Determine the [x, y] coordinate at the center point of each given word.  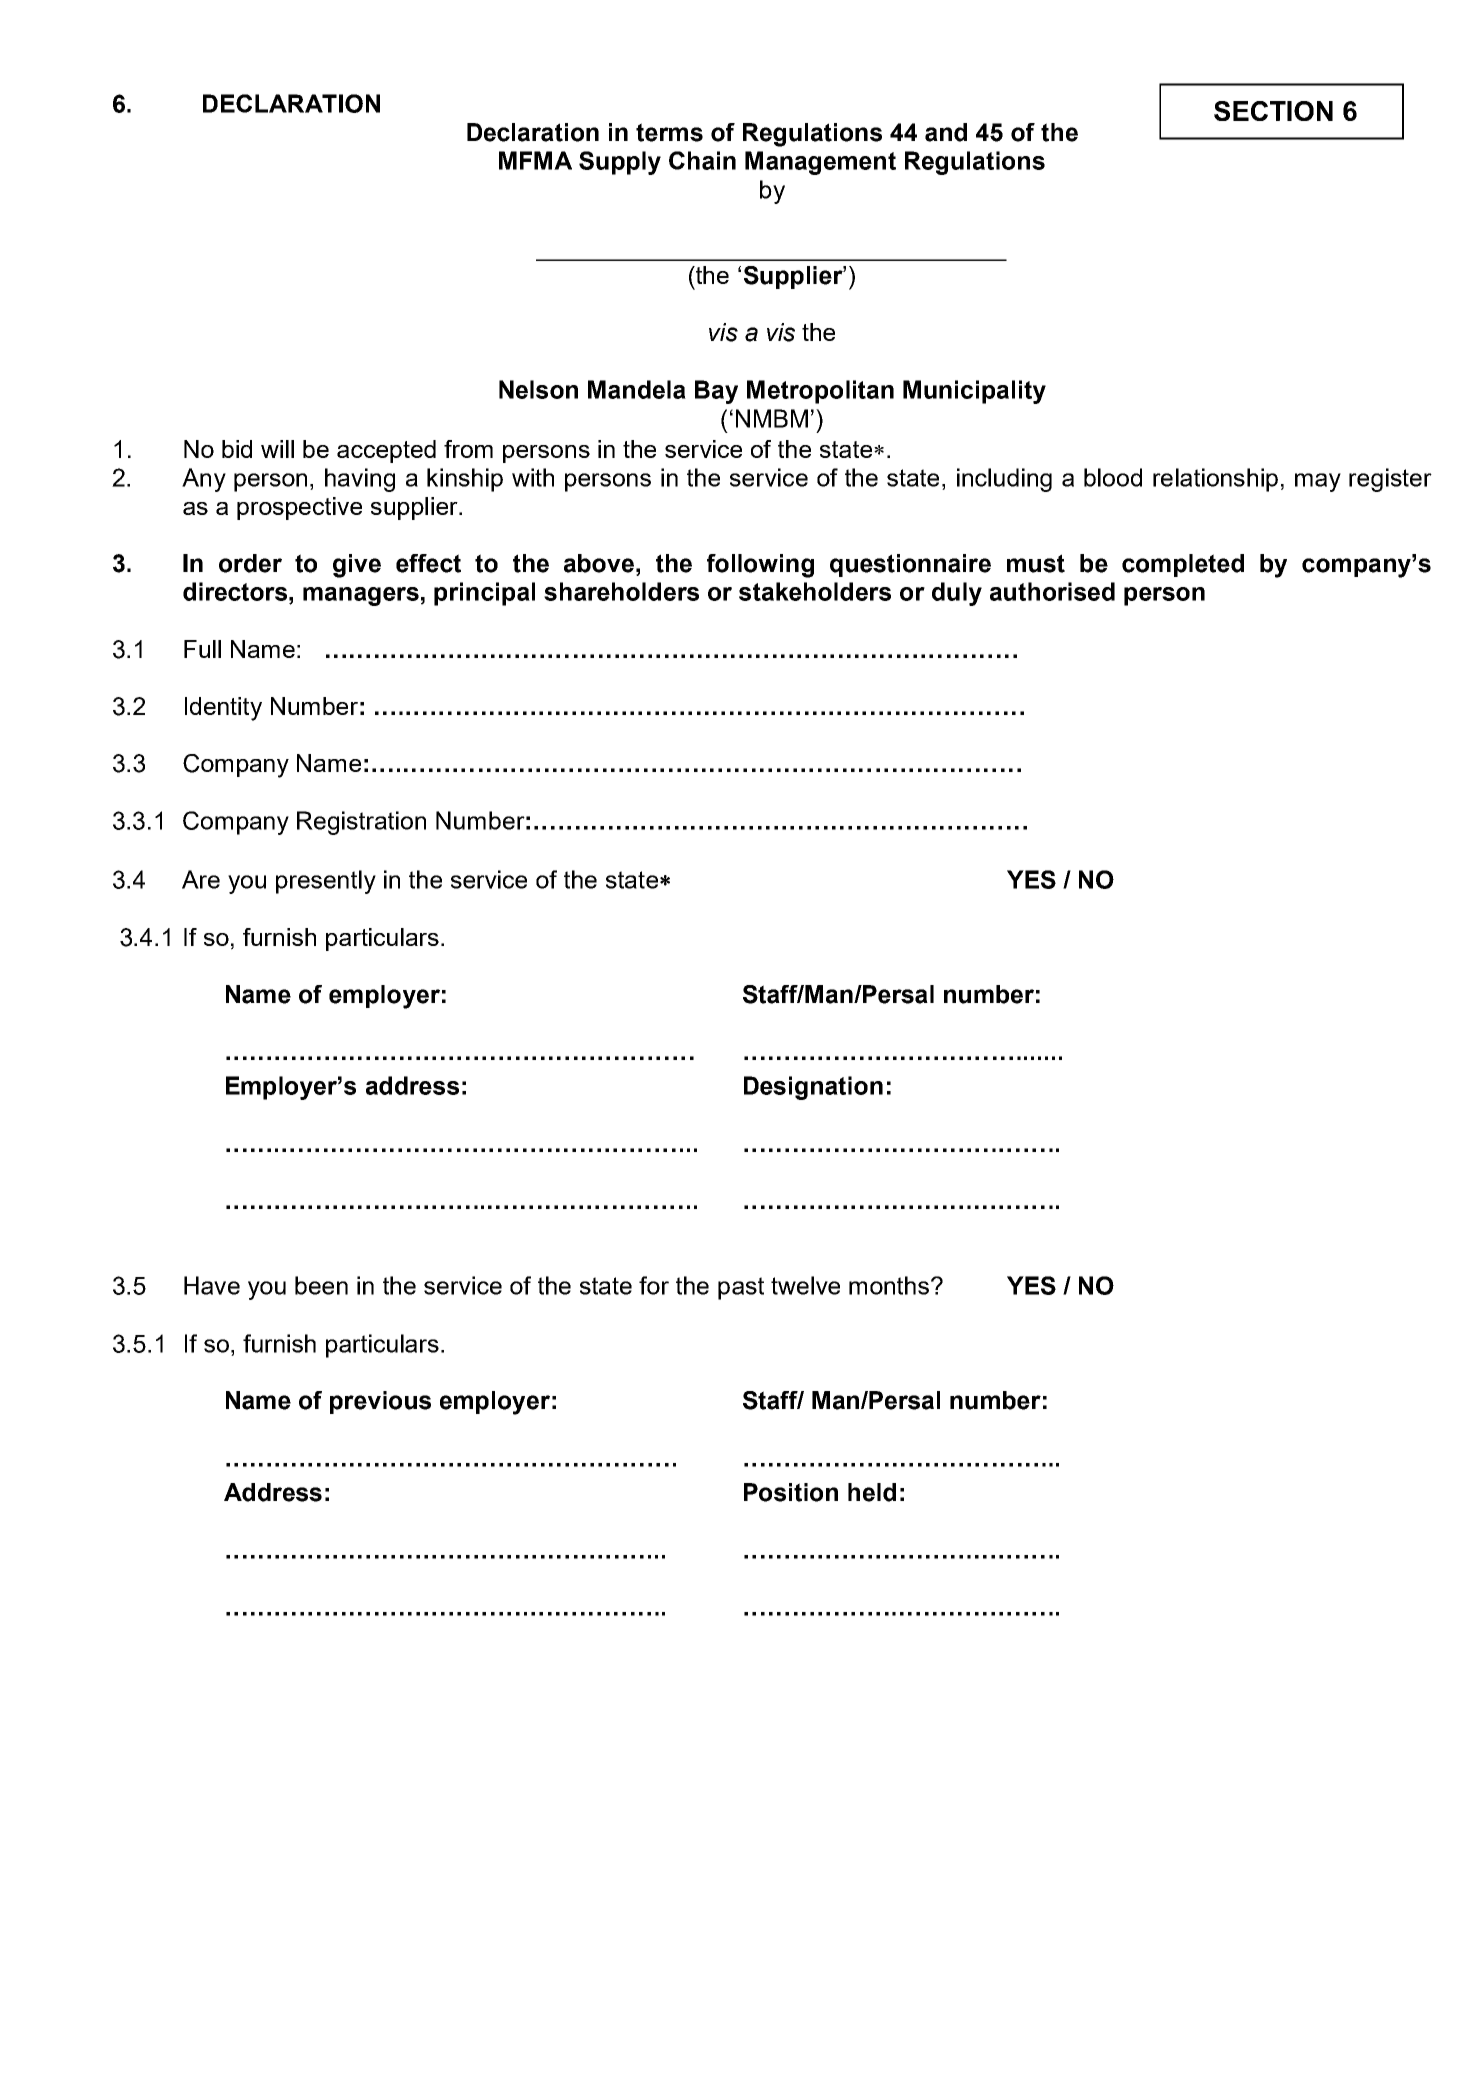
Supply [620, 163]
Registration [361, 823]
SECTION [1273, 111]
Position [791, 1492]
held [872, 1492]
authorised [1052, 591]
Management [820, 163]
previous [380, 1402]
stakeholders [815, 591]
